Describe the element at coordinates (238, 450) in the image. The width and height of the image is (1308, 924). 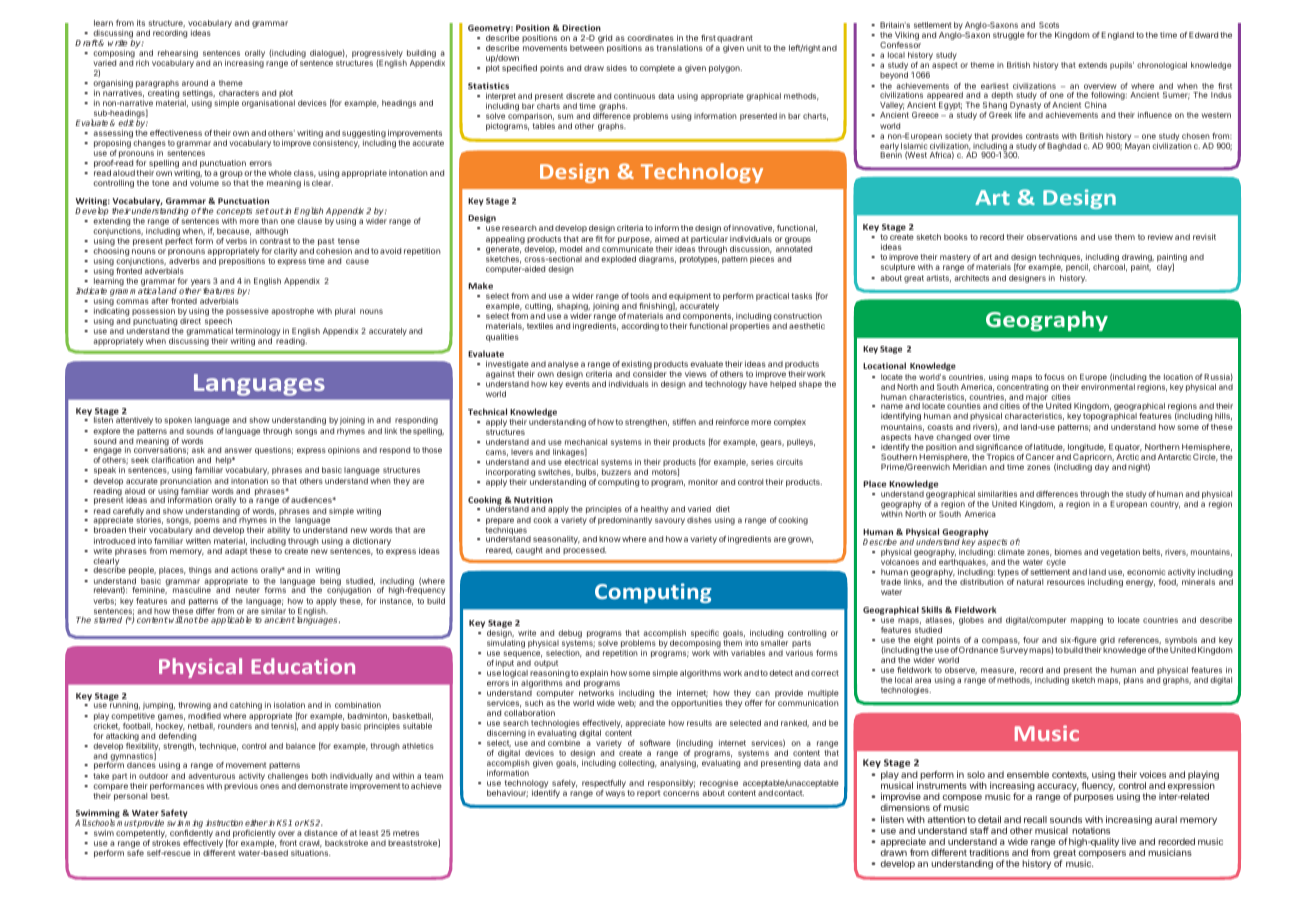
I see `answer` at that location.
